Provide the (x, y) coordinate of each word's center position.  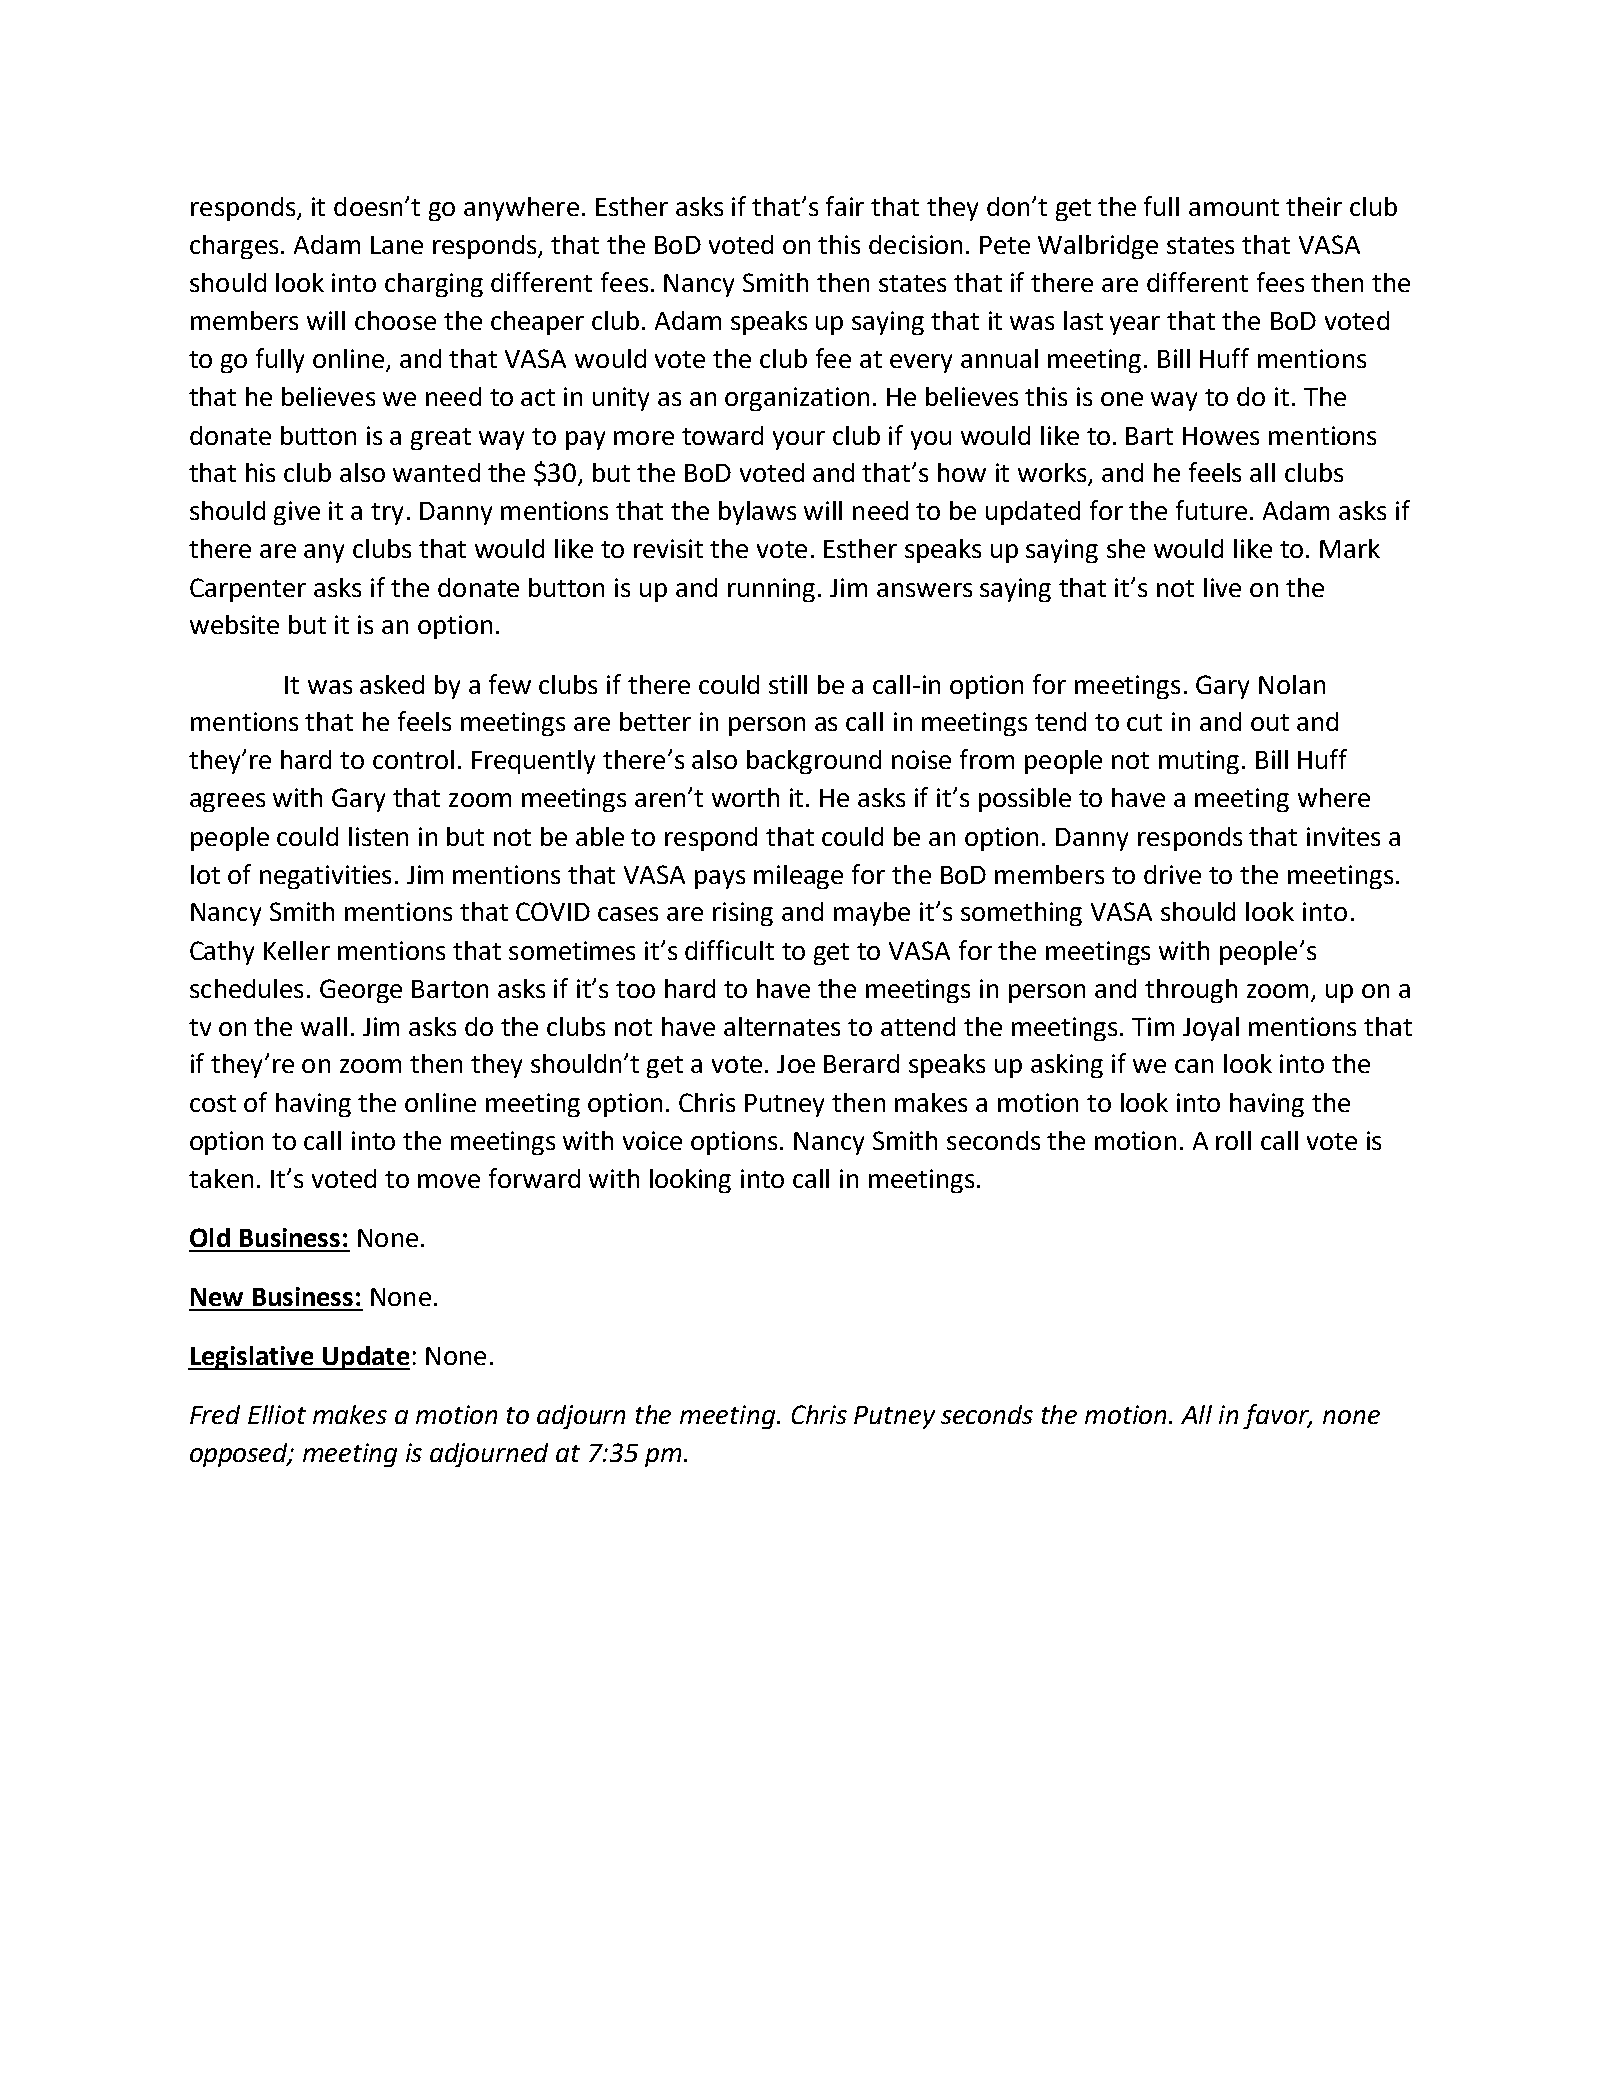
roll (1233, 1140)
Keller (297, 950)
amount (1234, 207)
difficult (729, 950)
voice (652, 1140)
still (788, 684)
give (297, 513)
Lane (397, 245)
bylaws (757, 513)
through (1191, 991)
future (1211, 510)
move (449, 1181)
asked (392, 684)
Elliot (277, 1414)
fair (845, 206)
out (1270, 722)
